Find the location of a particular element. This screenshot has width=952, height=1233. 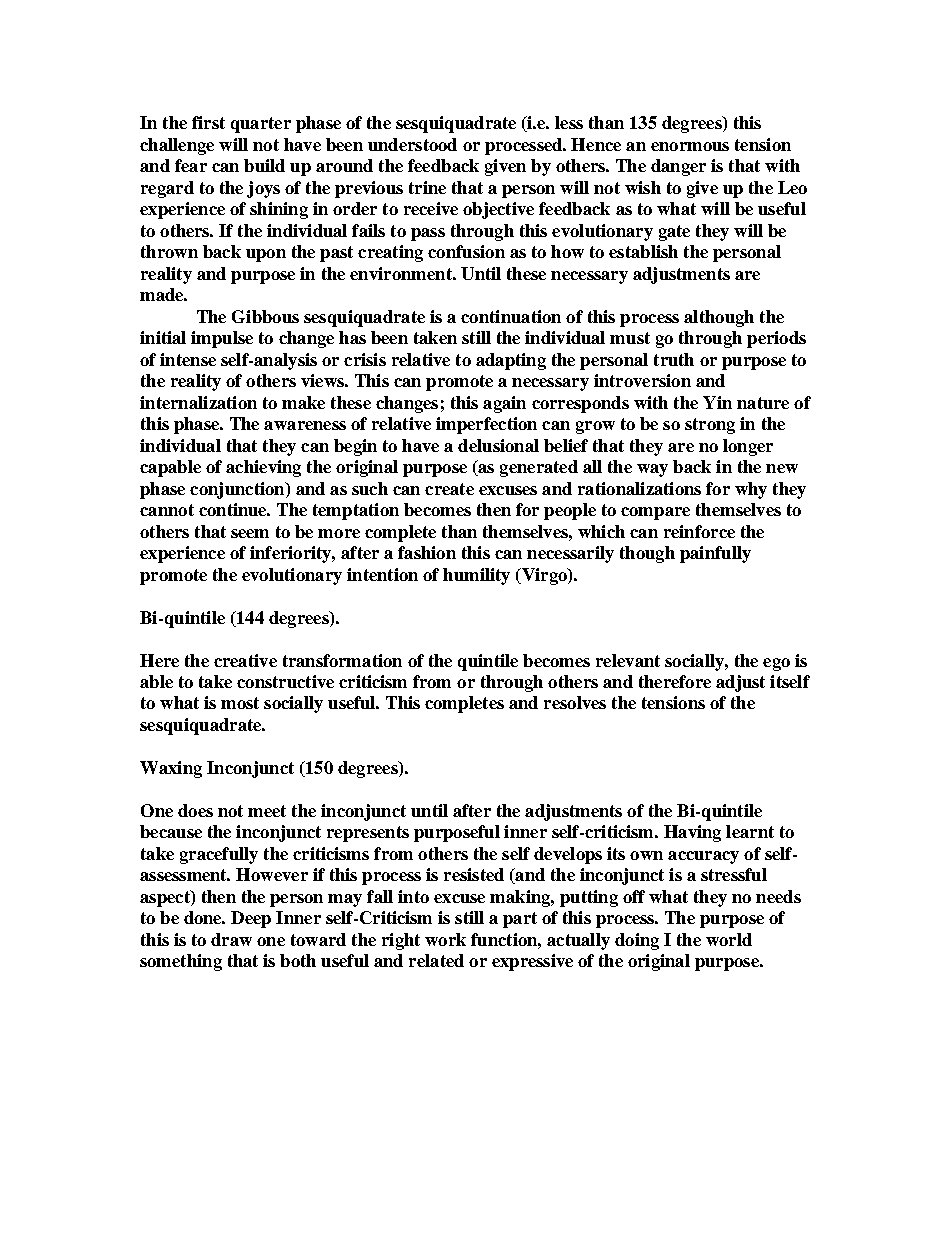

build is located at coordinates (264, 165).
